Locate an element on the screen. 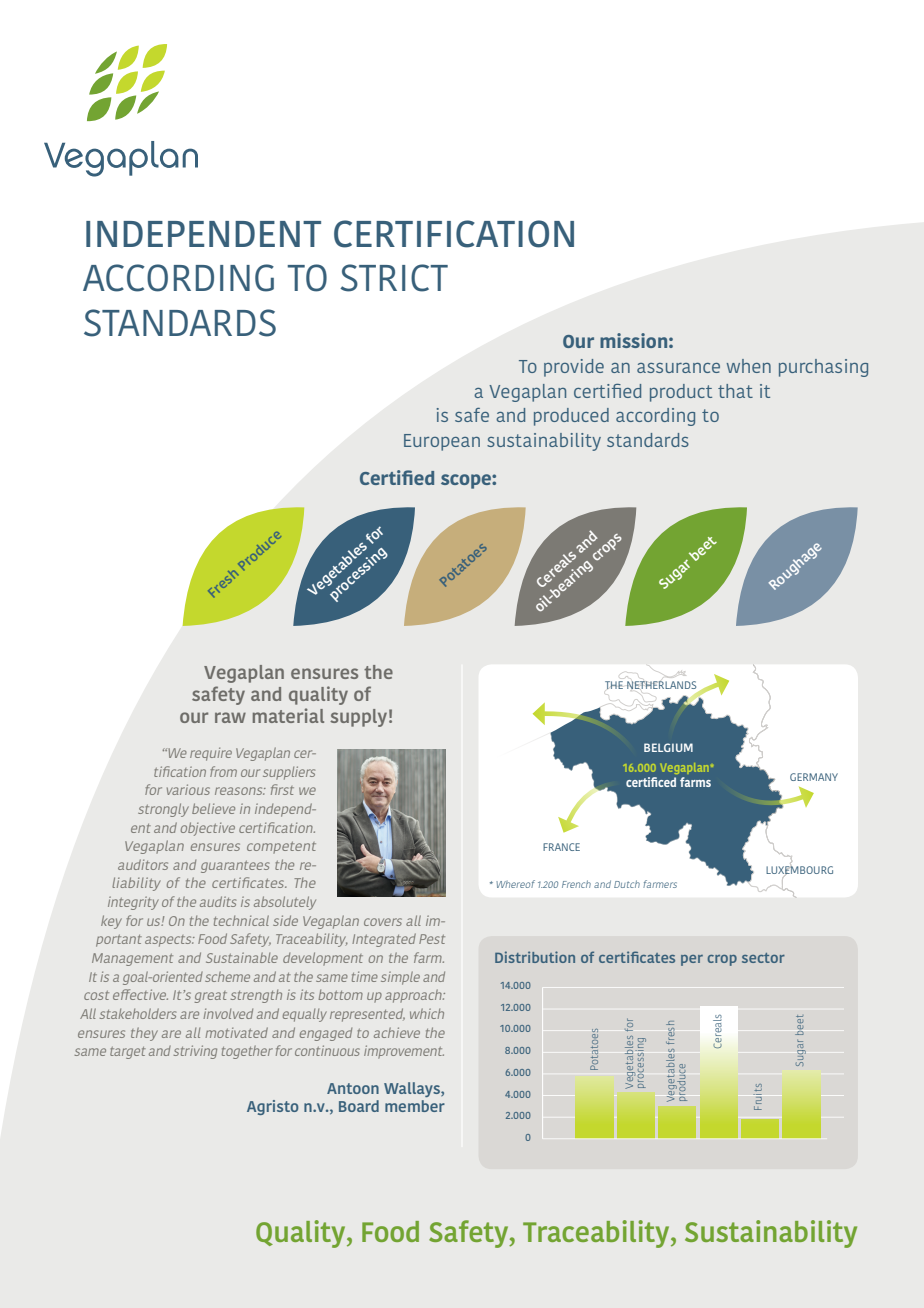 The image size is (924, 1308). raw is located at coordinates (230, 717).
